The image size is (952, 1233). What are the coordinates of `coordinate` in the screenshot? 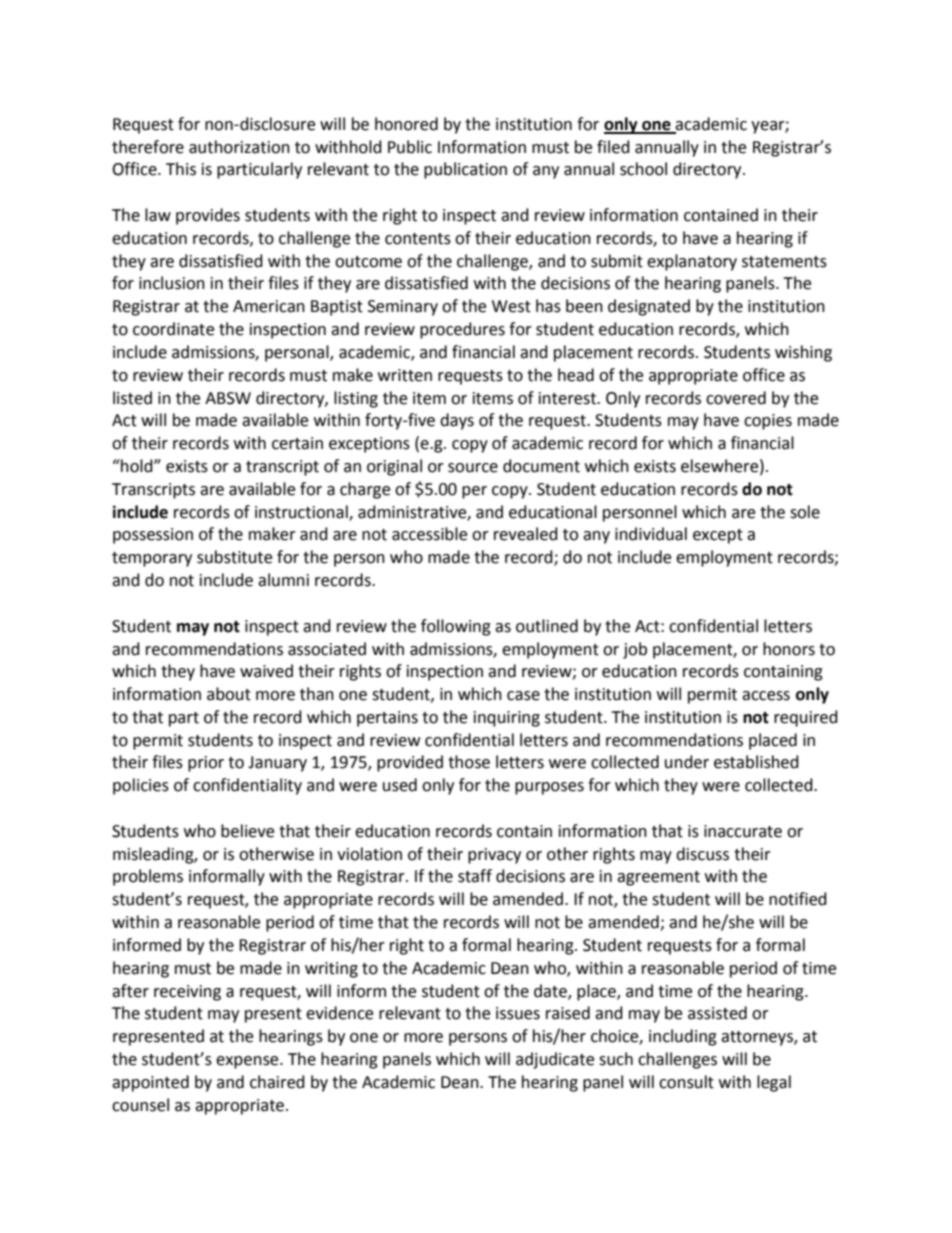 It's located at (173, 329).
